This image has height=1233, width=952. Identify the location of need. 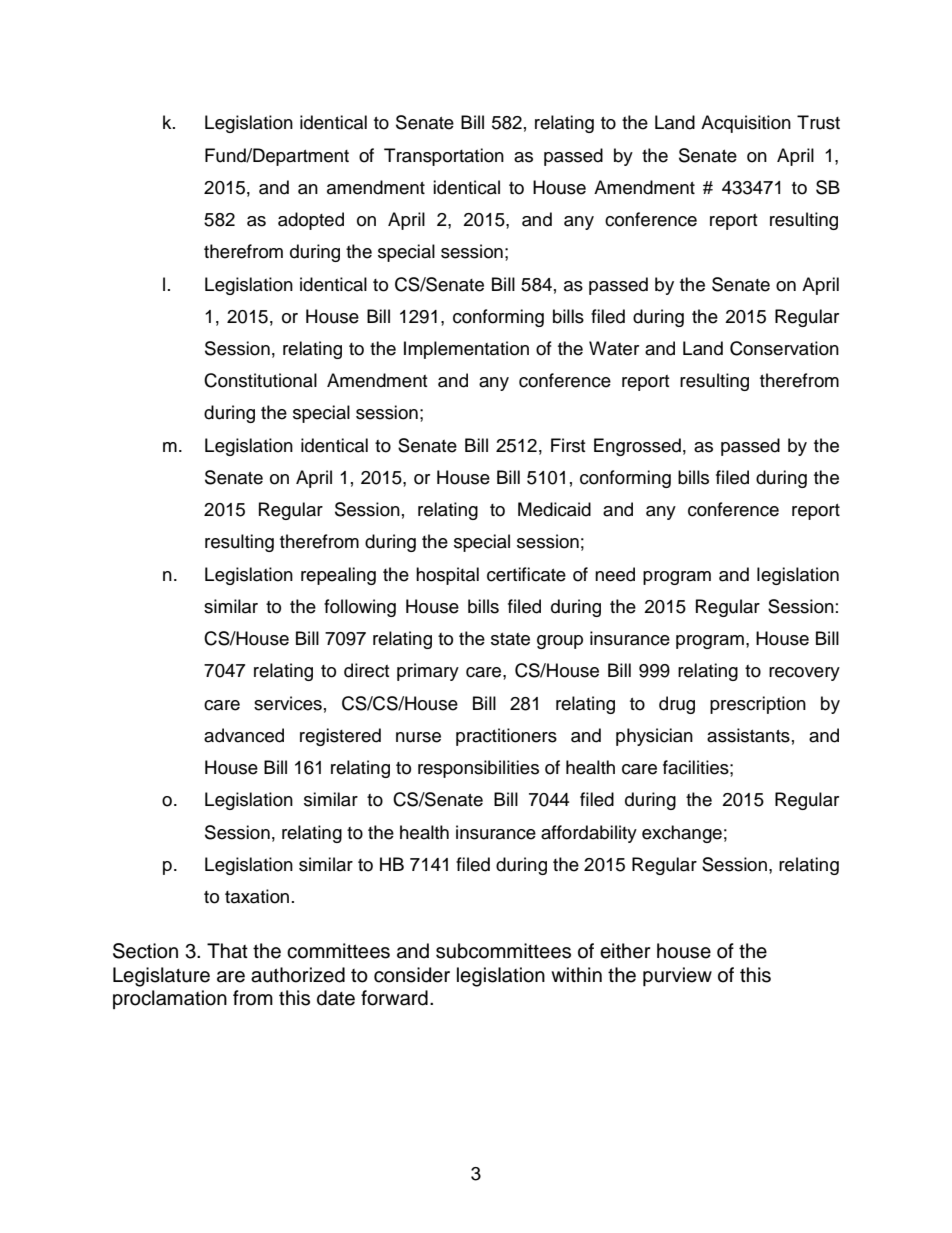
(615, 574).
